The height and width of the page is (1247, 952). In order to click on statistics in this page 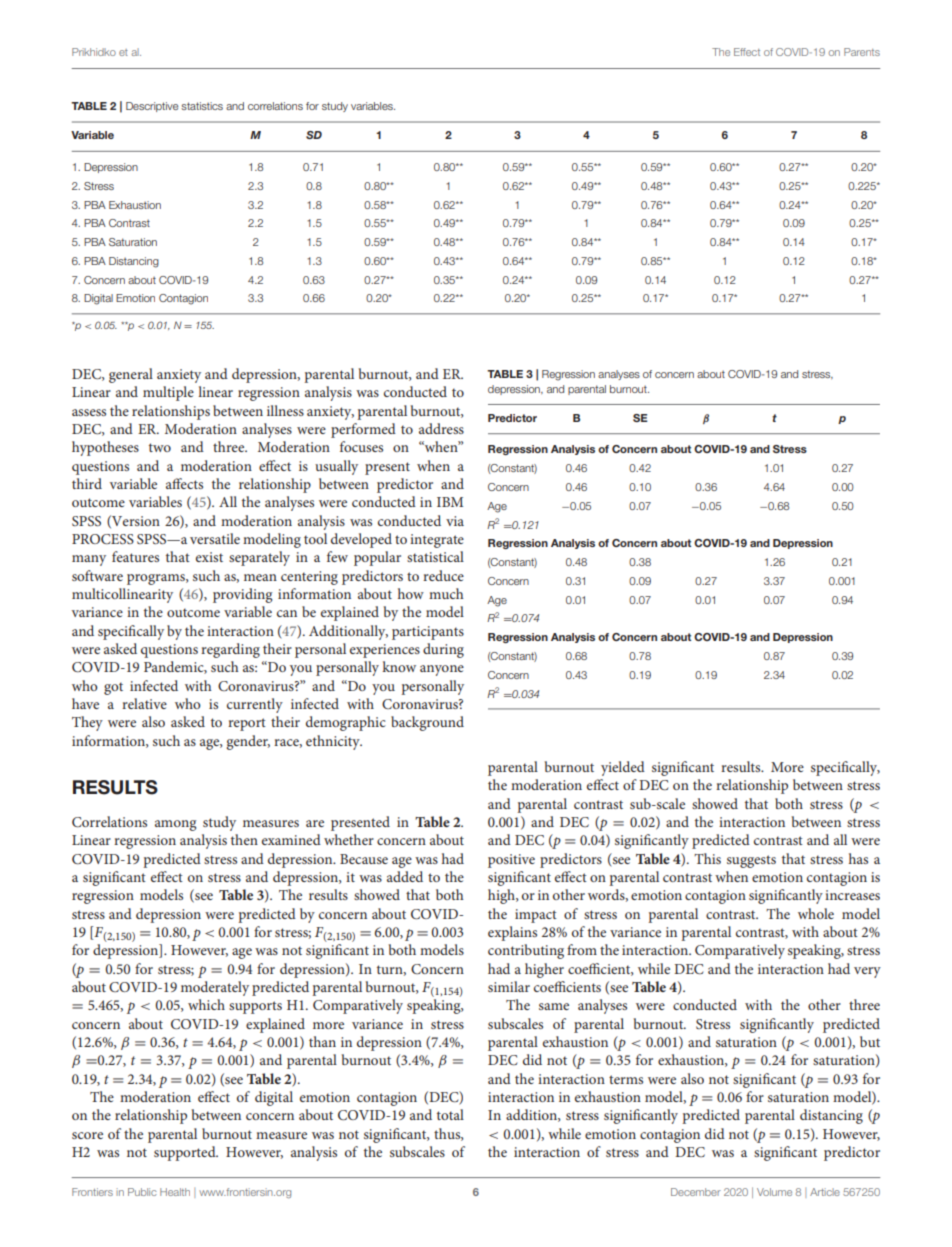, I will do `click(202, 106)`.
